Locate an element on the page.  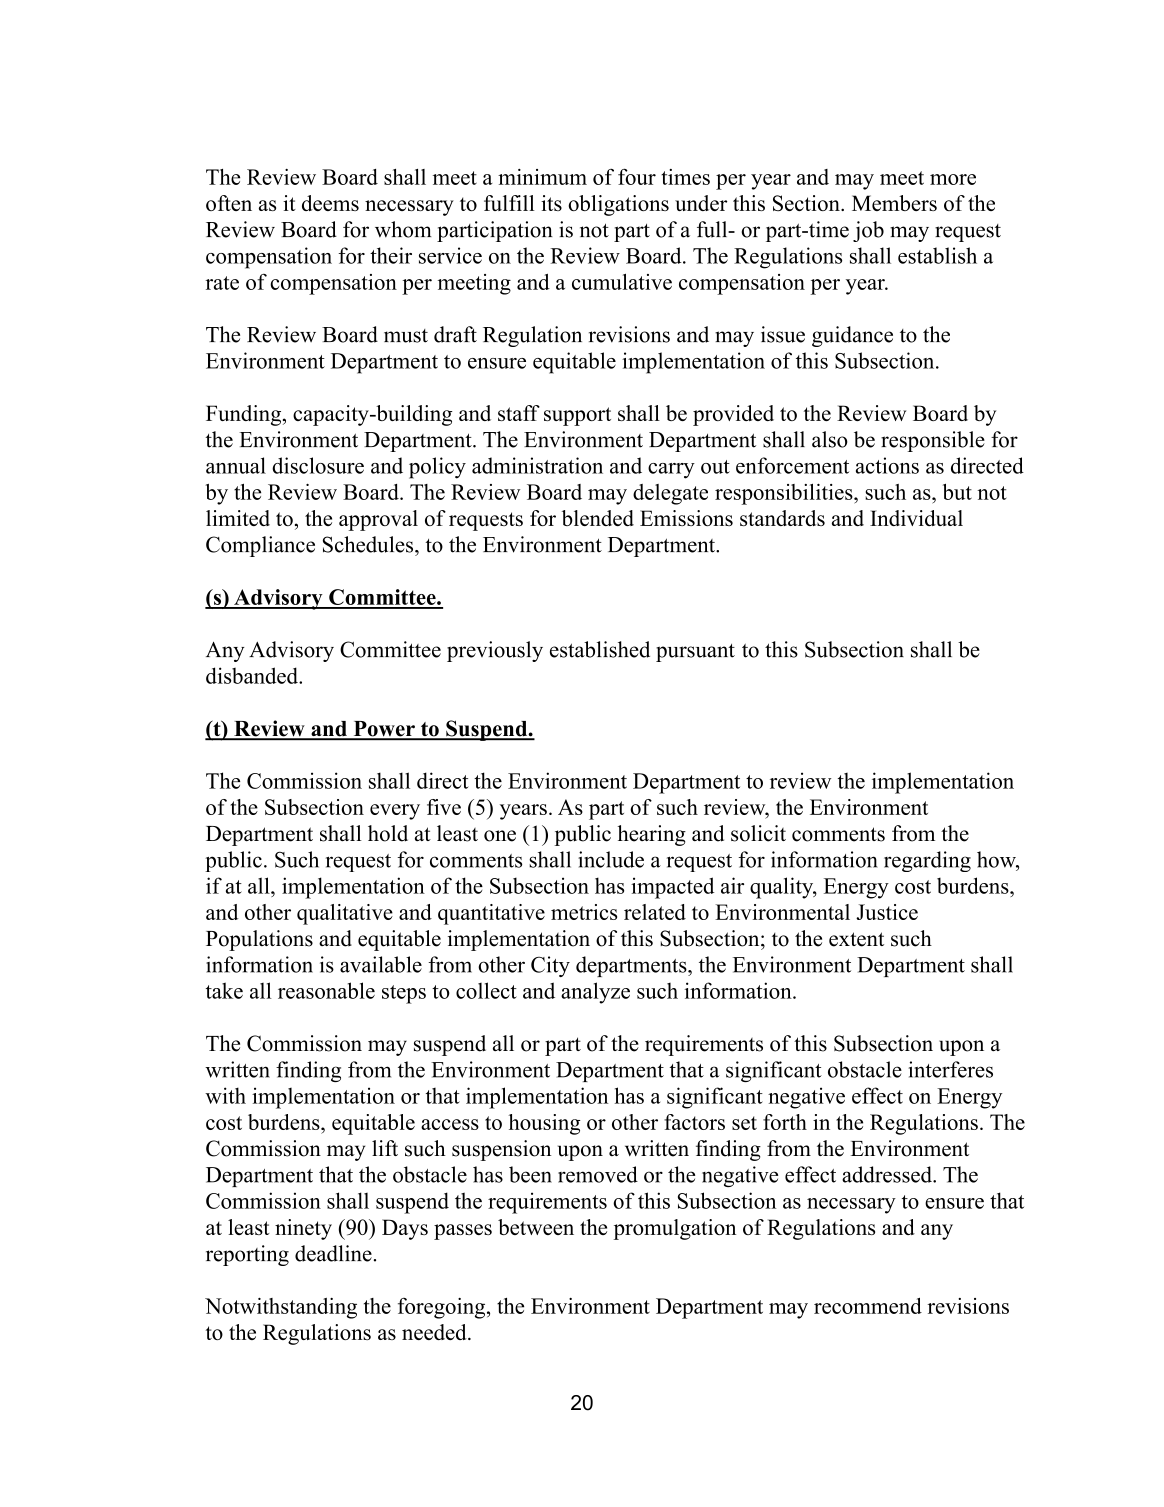
between is located at coordinates (536, 1227).
